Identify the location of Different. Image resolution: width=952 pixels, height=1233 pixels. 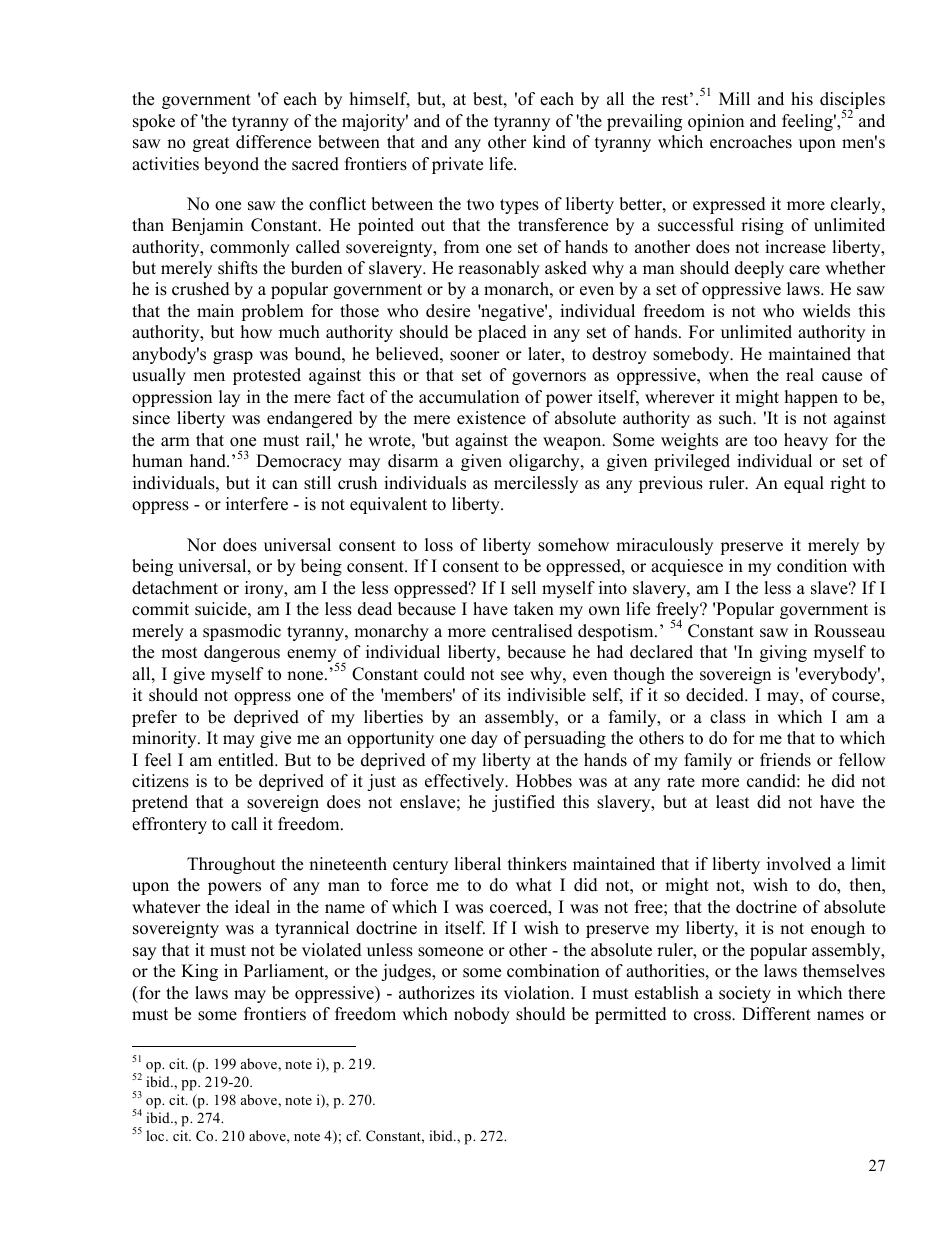
(776, 1014).
